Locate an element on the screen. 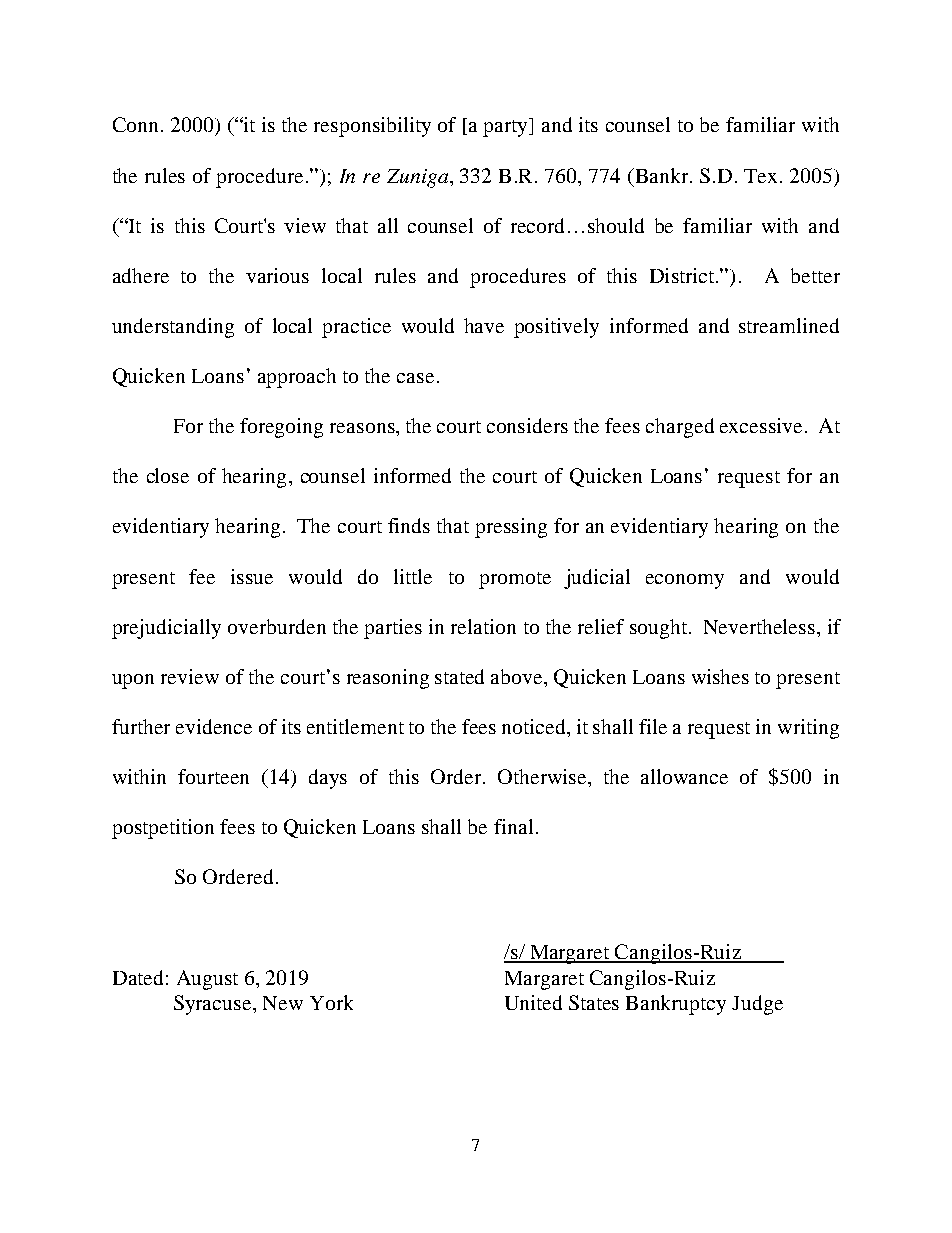  Judge is located at coordinates (757, 1005).
